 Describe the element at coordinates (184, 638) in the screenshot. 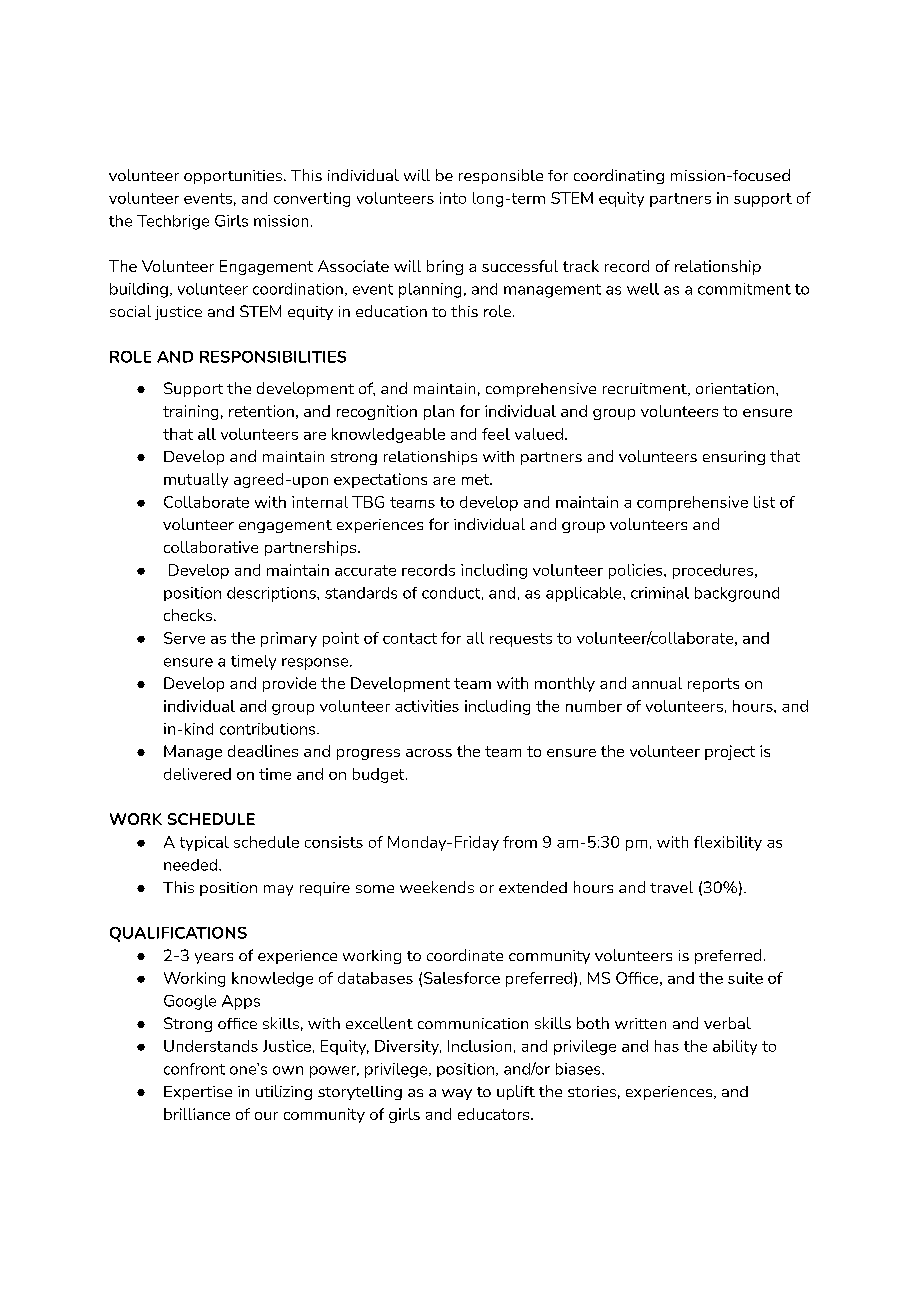

I see `Serve` at that location.
